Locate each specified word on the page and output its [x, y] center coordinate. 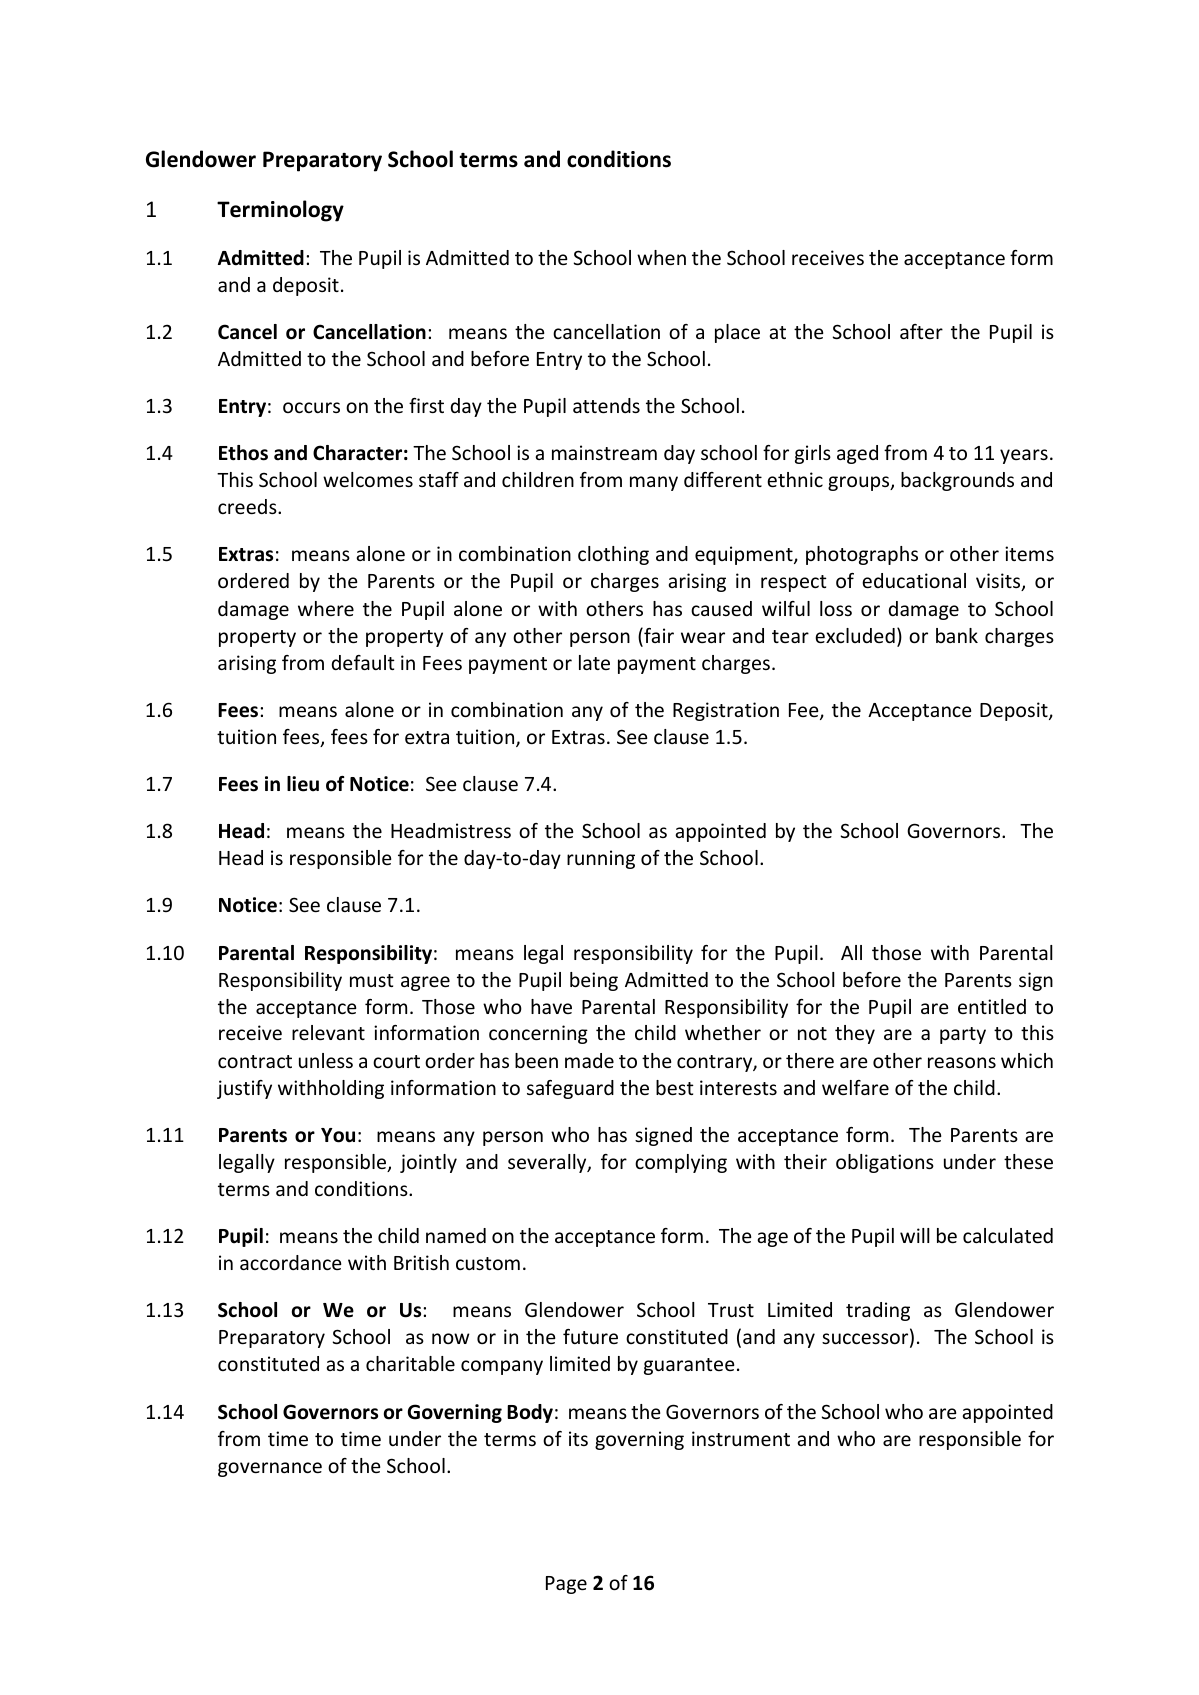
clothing [613, 555]
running [601, 859]
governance [270, 1469]
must [372, 980]
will [915, 1235]
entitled [992, 1006]
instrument [741, 1438]
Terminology [280, 211]
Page [566, 1585]
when [661, 257]
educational [914, 580]
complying [681, 1163]
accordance [290, 1262]
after [921, 331]
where [326, 608]
